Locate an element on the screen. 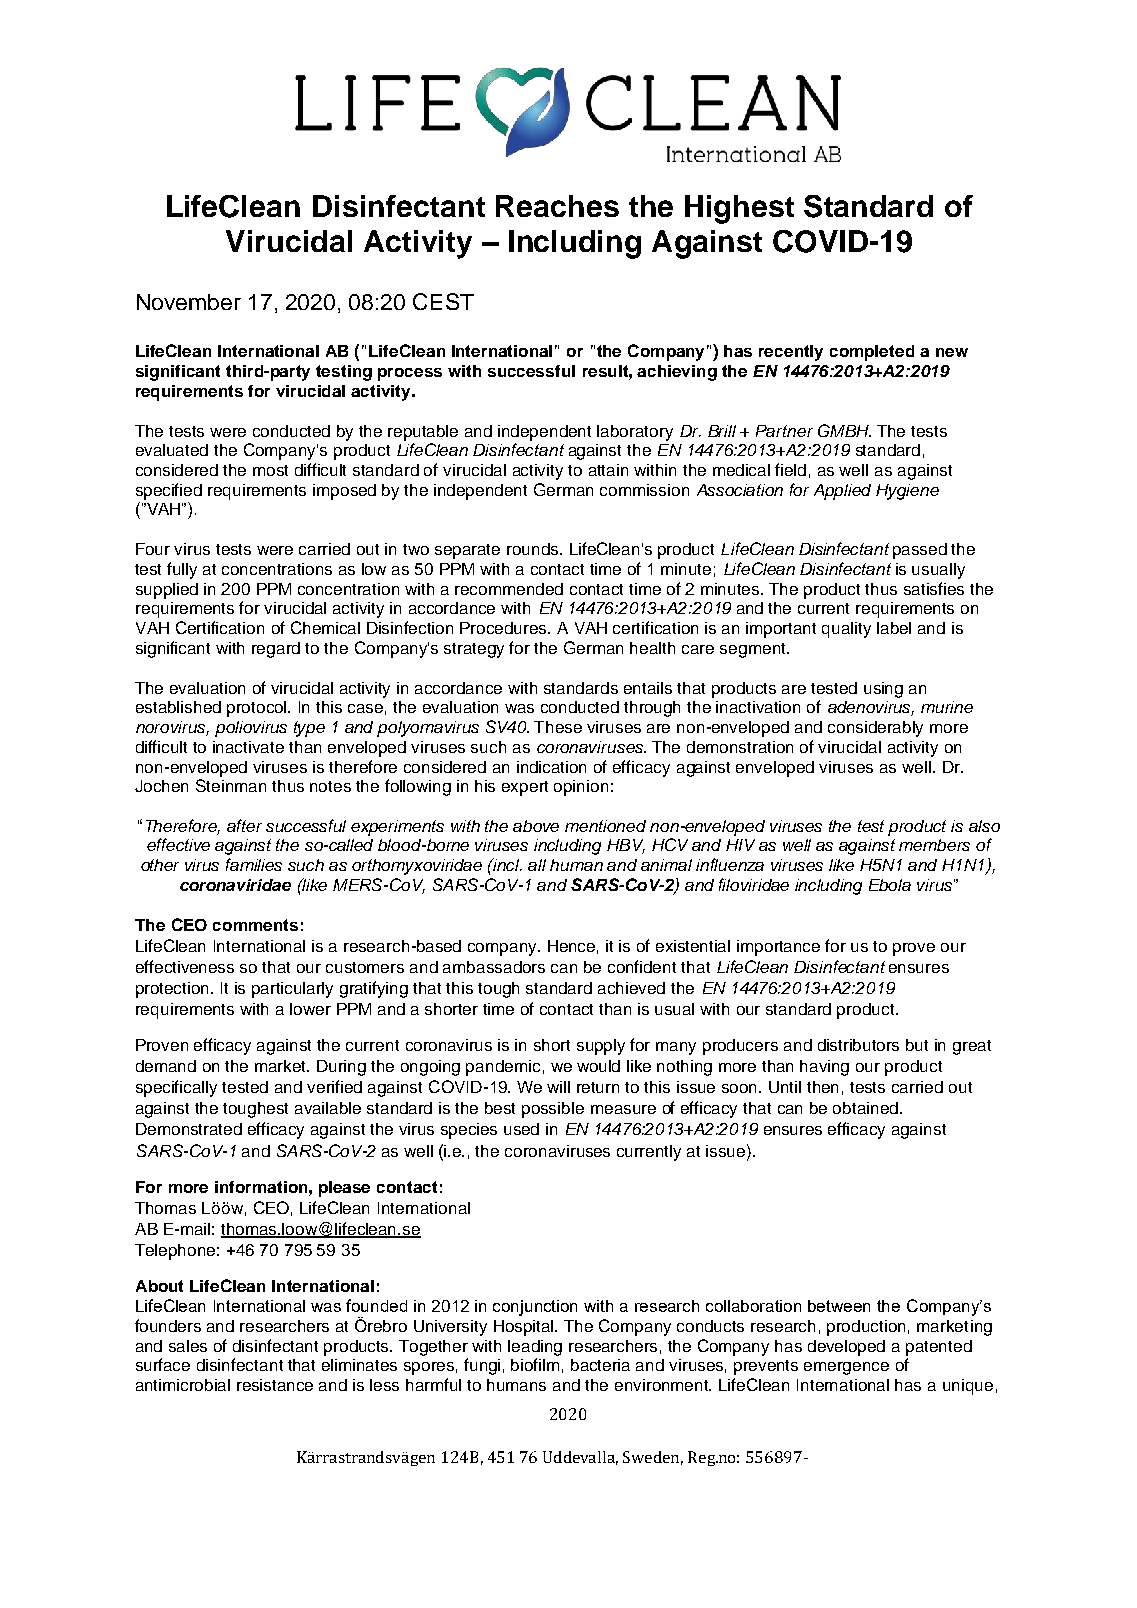 The width and height of the screenshot is (1137, 1608). specifically is located at coordinates (176, 1088).
